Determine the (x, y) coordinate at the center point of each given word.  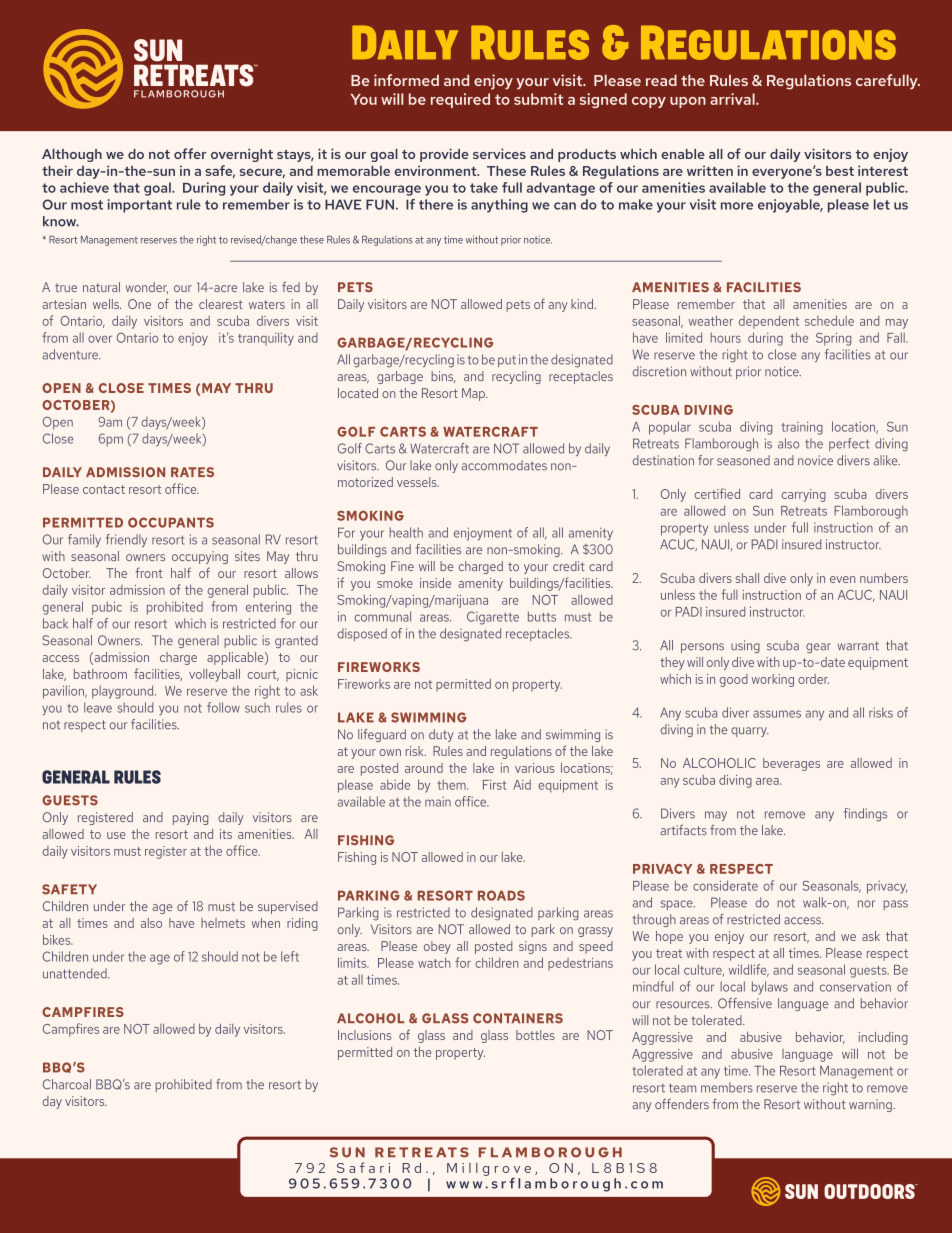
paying (190, 818)
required (460, 100)
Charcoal (67, 1084)
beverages (791, 764)
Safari (363, 1167)
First (494, 785)
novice (815, 460)
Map (474, 394)
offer (190, 153)
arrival (733, 99)
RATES (192, 472)
